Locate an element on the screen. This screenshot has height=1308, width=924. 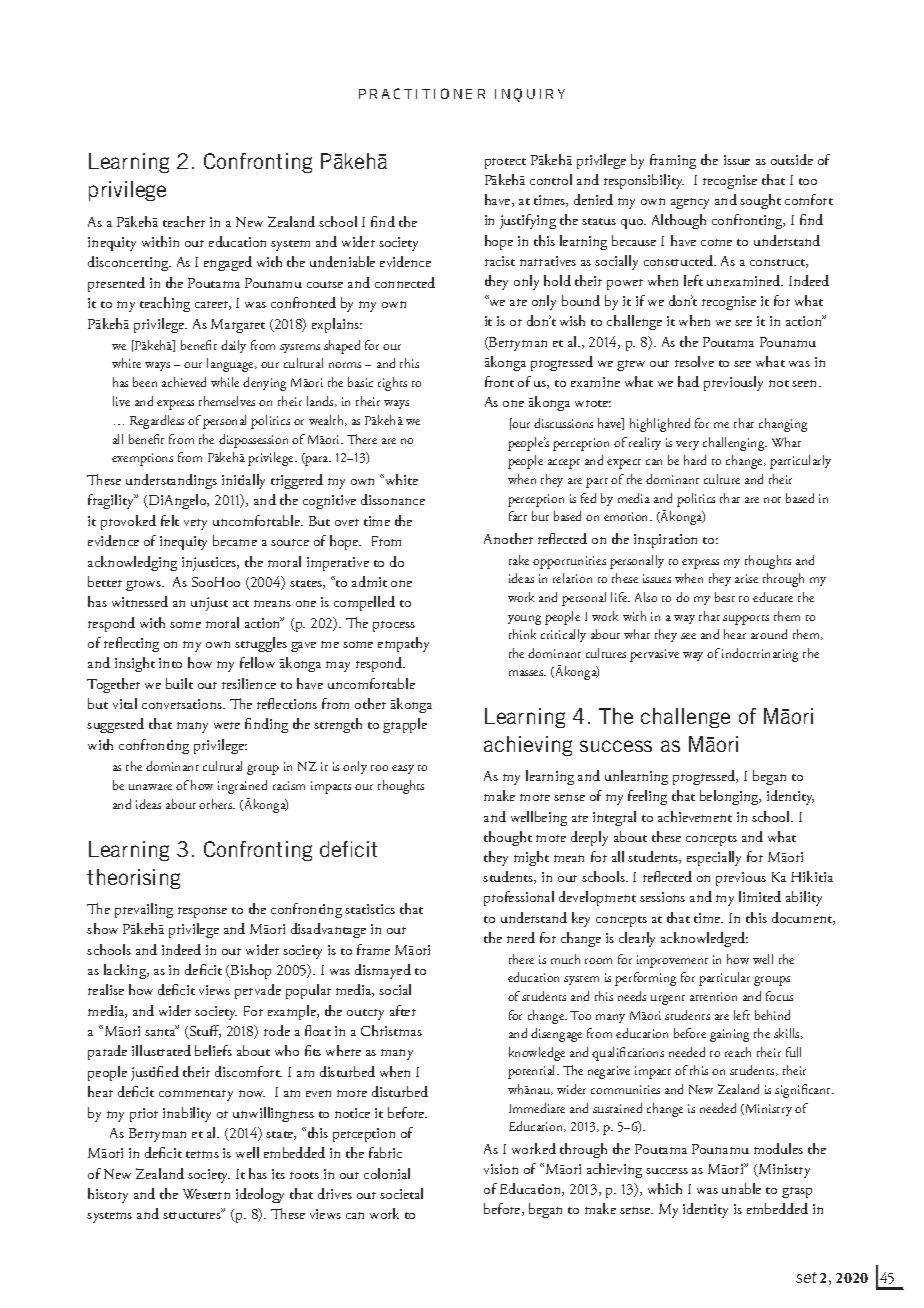
after is located at coordinates (403, 1010).
